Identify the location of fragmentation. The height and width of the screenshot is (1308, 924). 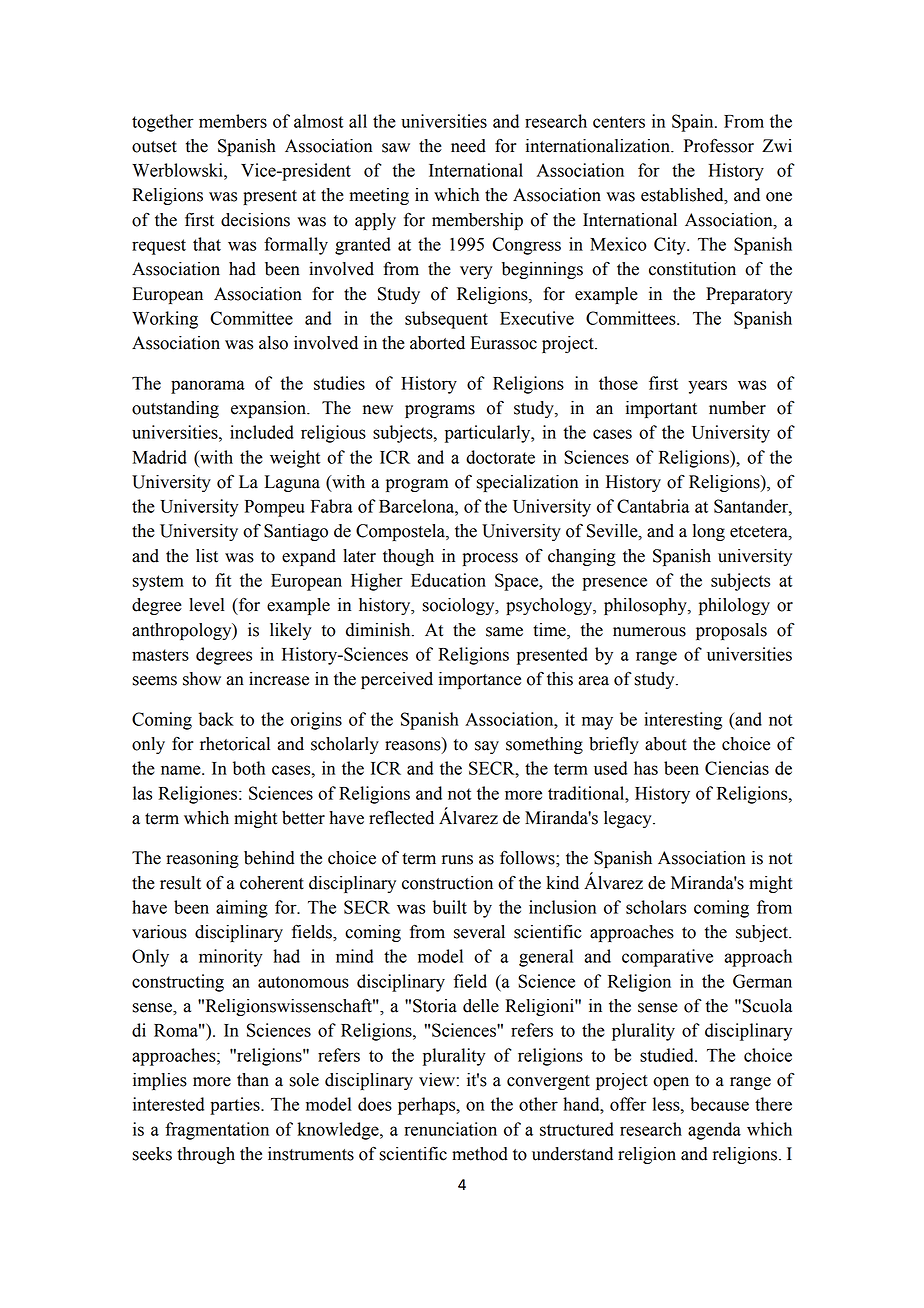
(217, 1131).
